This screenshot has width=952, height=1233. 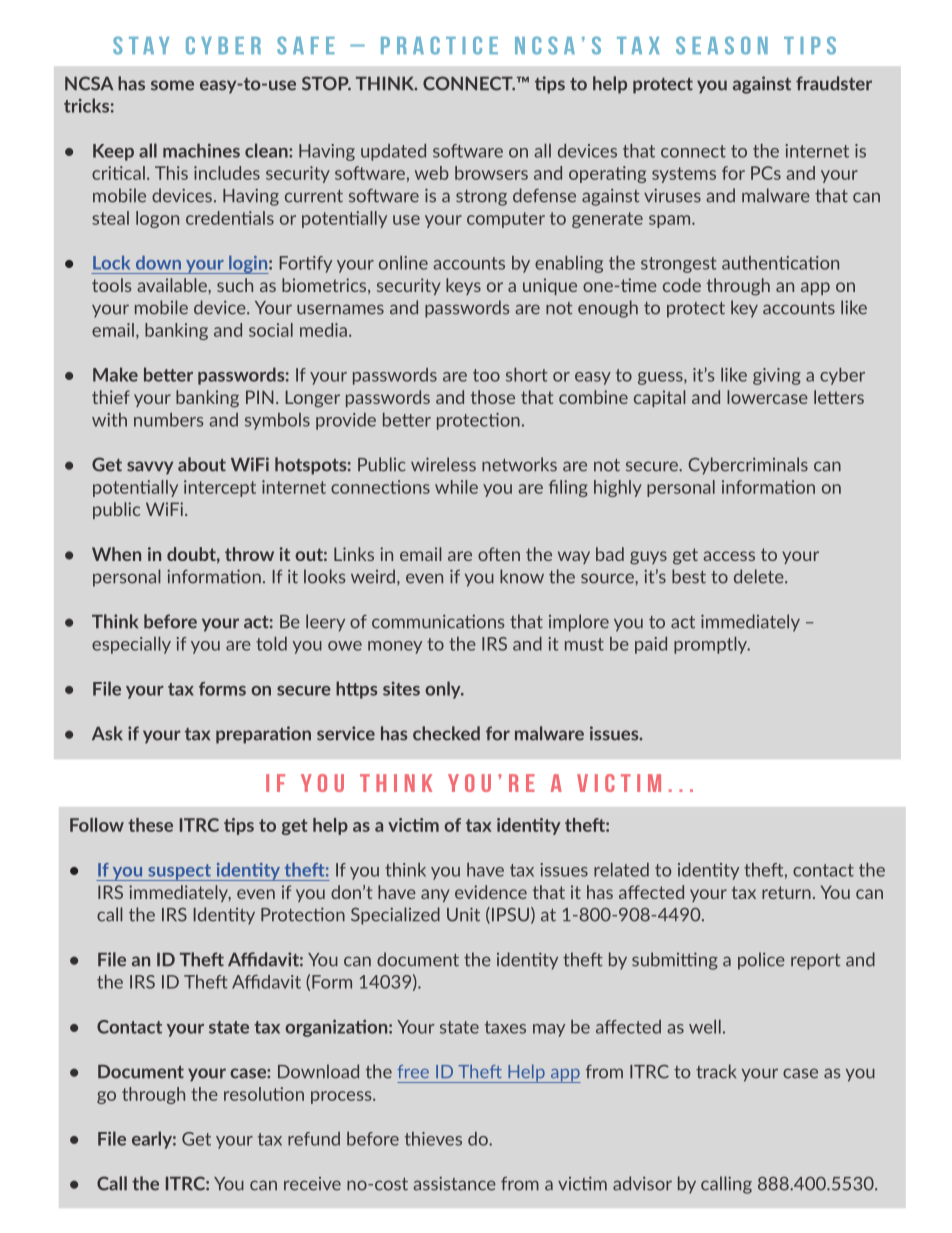 What do you see at coordinates (172, 85) in the screenshot?
I see `some` at bounding box center [172, 85].
